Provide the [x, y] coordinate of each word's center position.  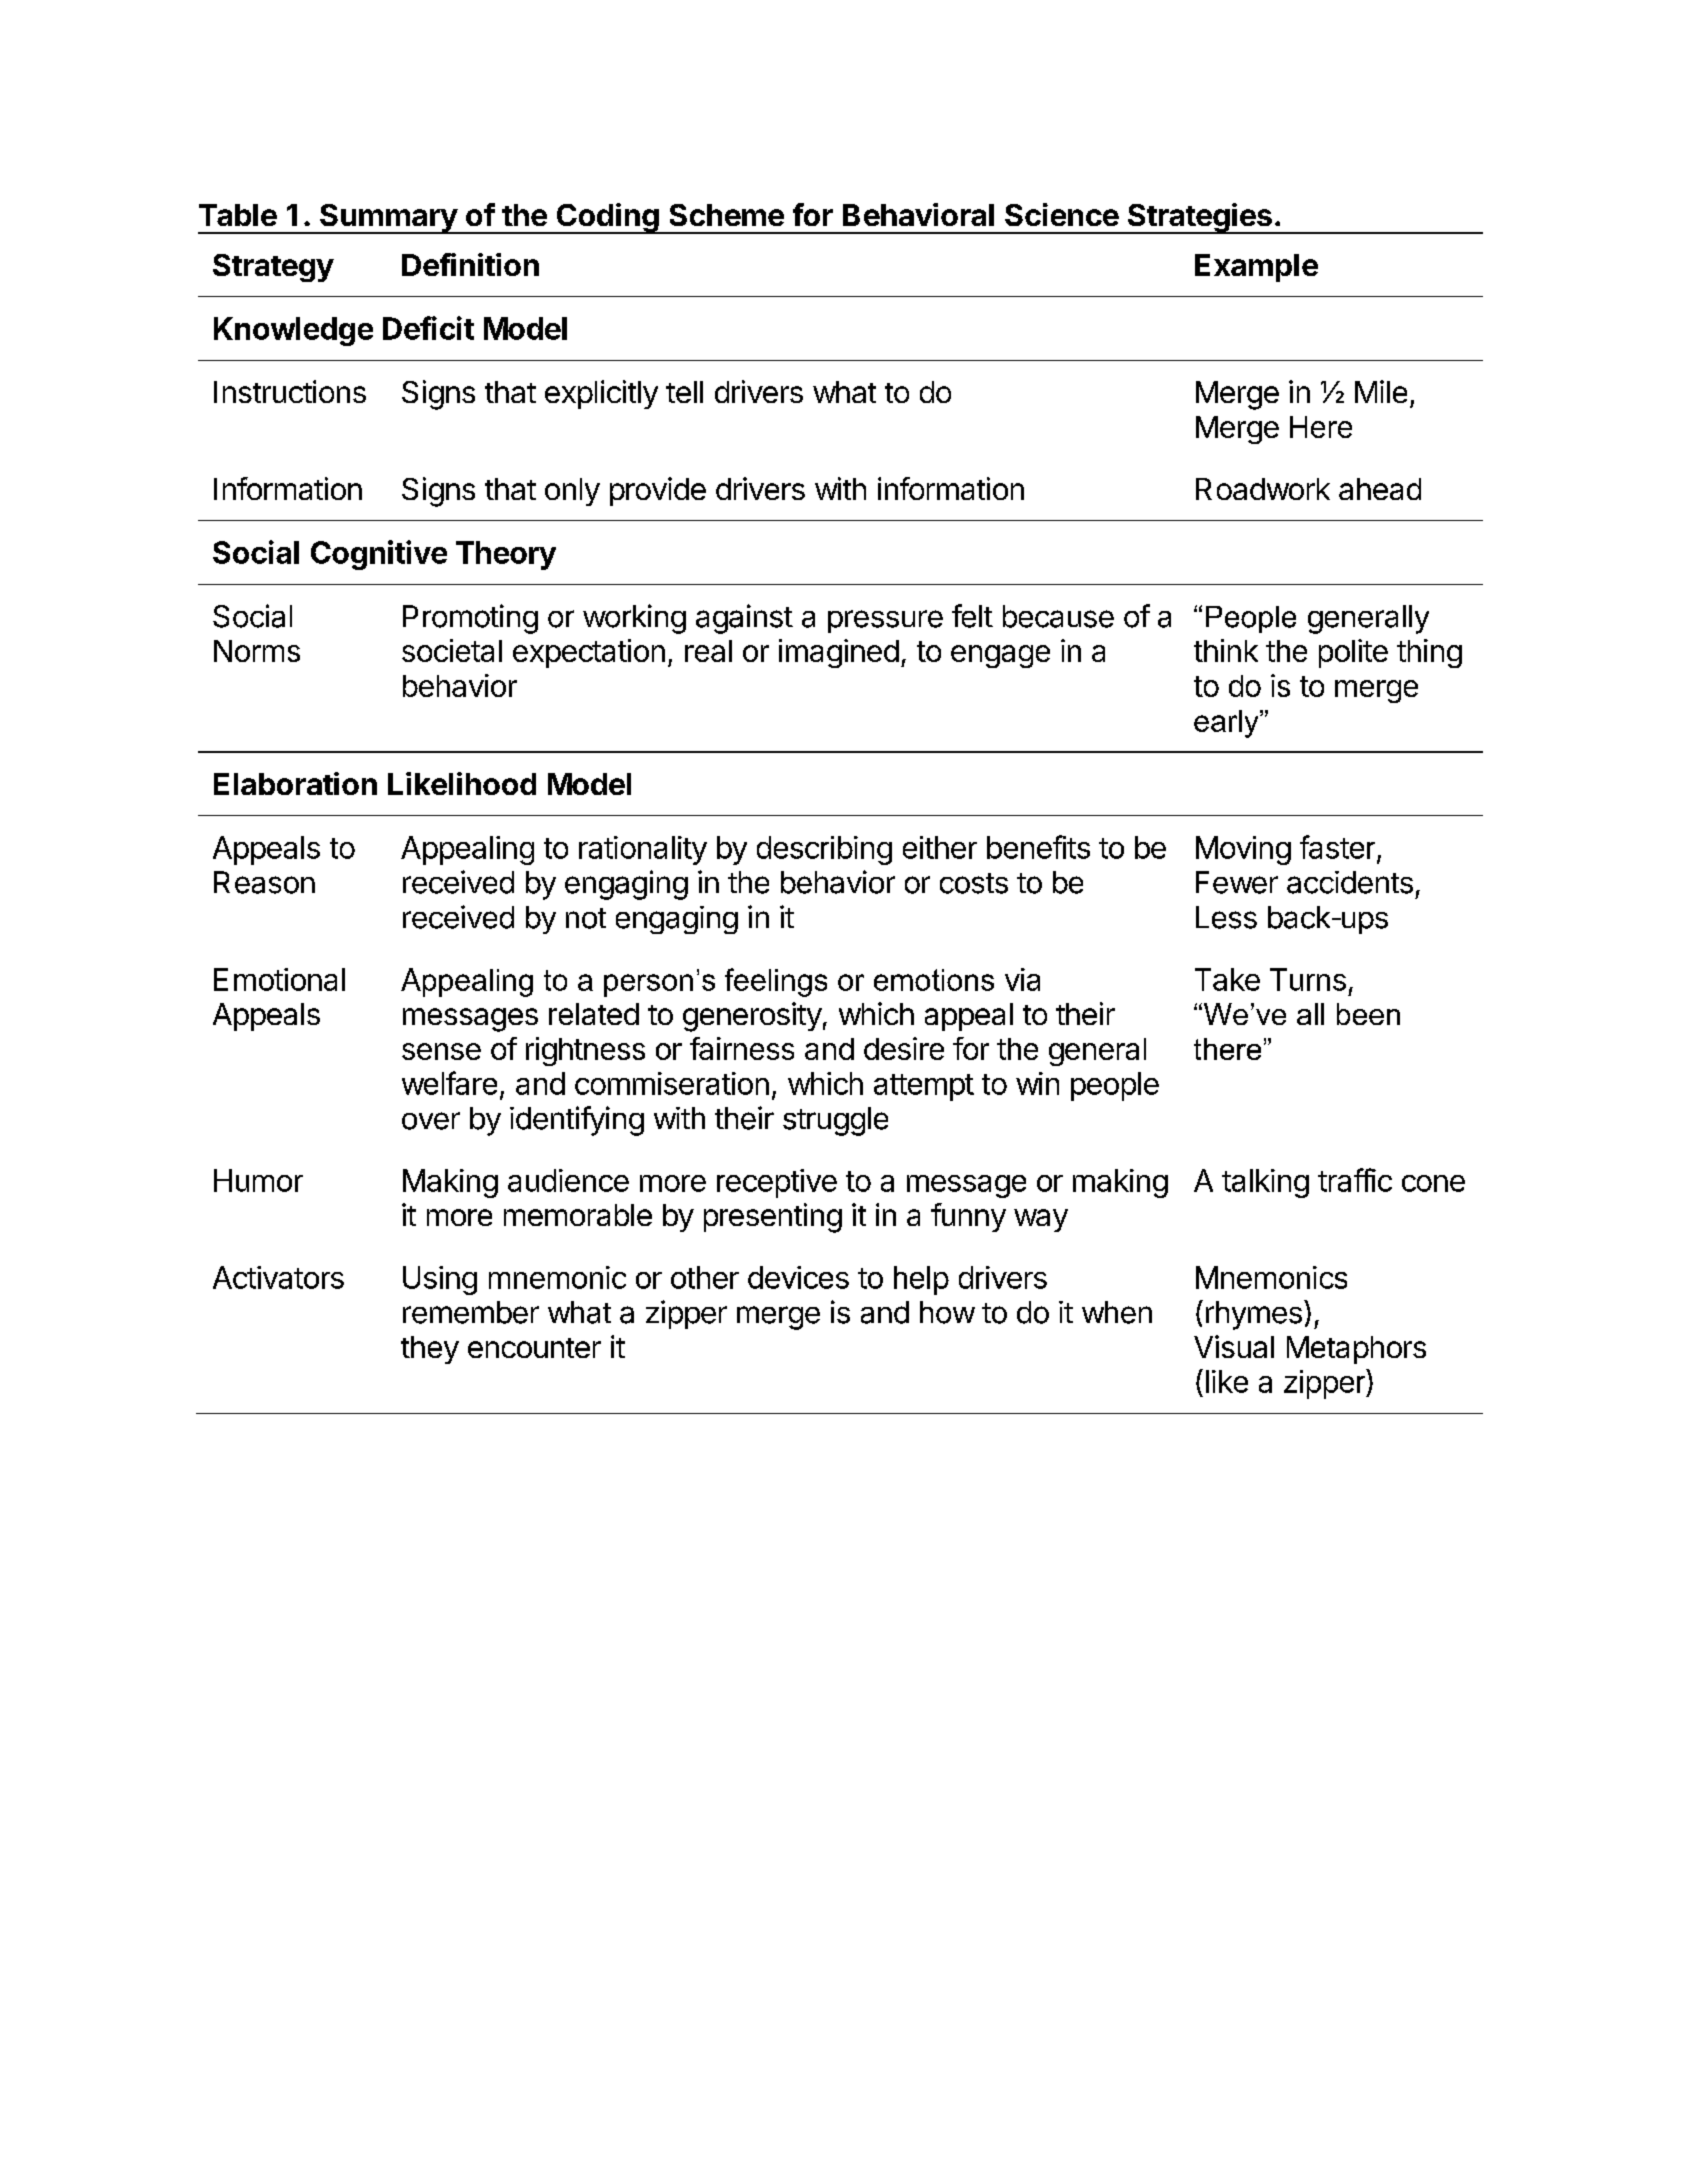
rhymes [1254, 1315]
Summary [388, 219]
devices [798, 1277]
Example [1256, 268]
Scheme [727, 215]
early [1227, 724]
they [430, 1350]
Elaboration [295, 783]
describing [824, 850]
